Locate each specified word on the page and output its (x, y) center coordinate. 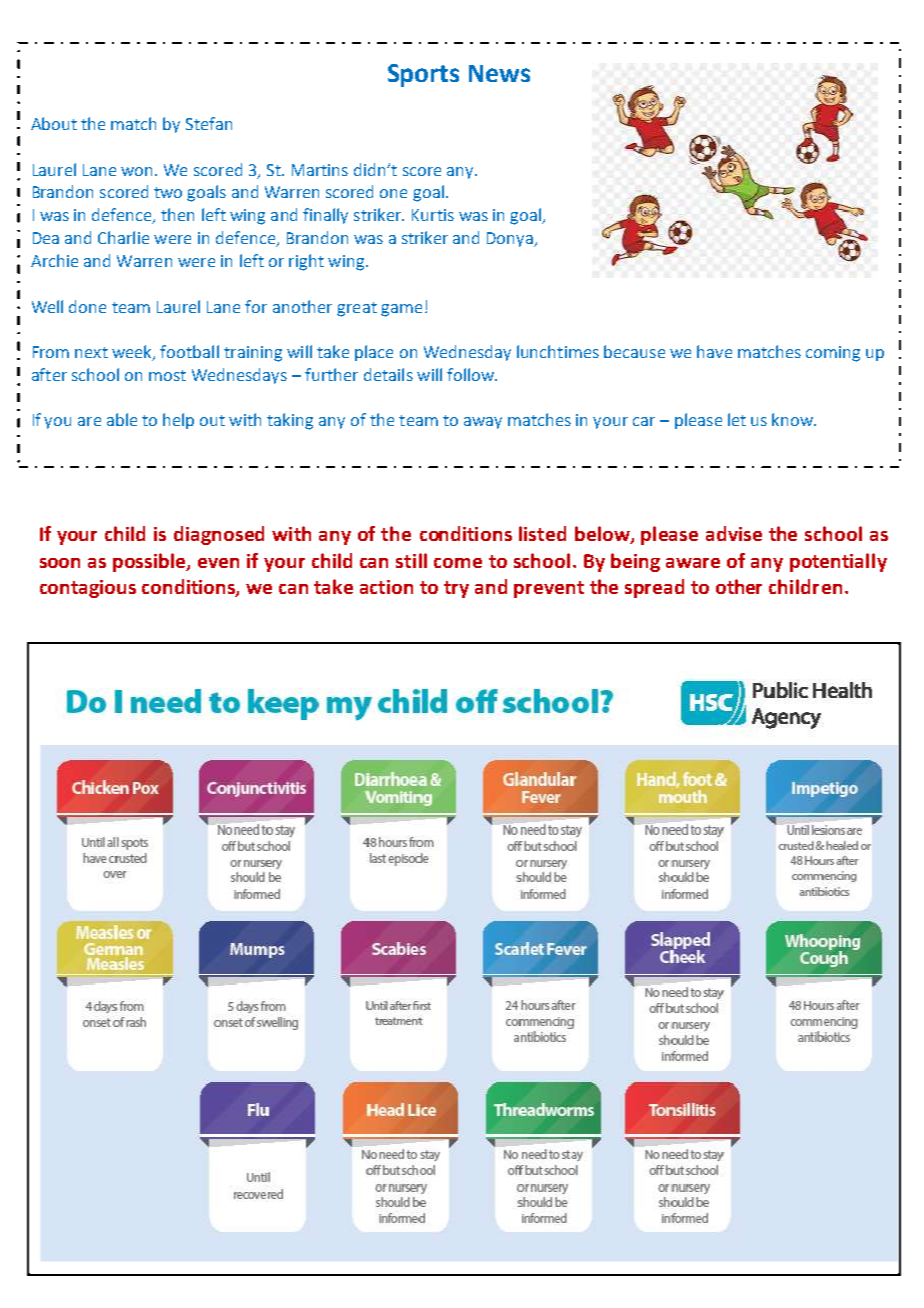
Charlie (123, 237)
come (458, 563)
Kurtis (433, 215)
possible (150, 562)
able (122, 419)
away (483, 423)
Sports (423, 75)
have (714, 351)
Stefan (209, 123)
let (737, 419)
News (499, 73)
